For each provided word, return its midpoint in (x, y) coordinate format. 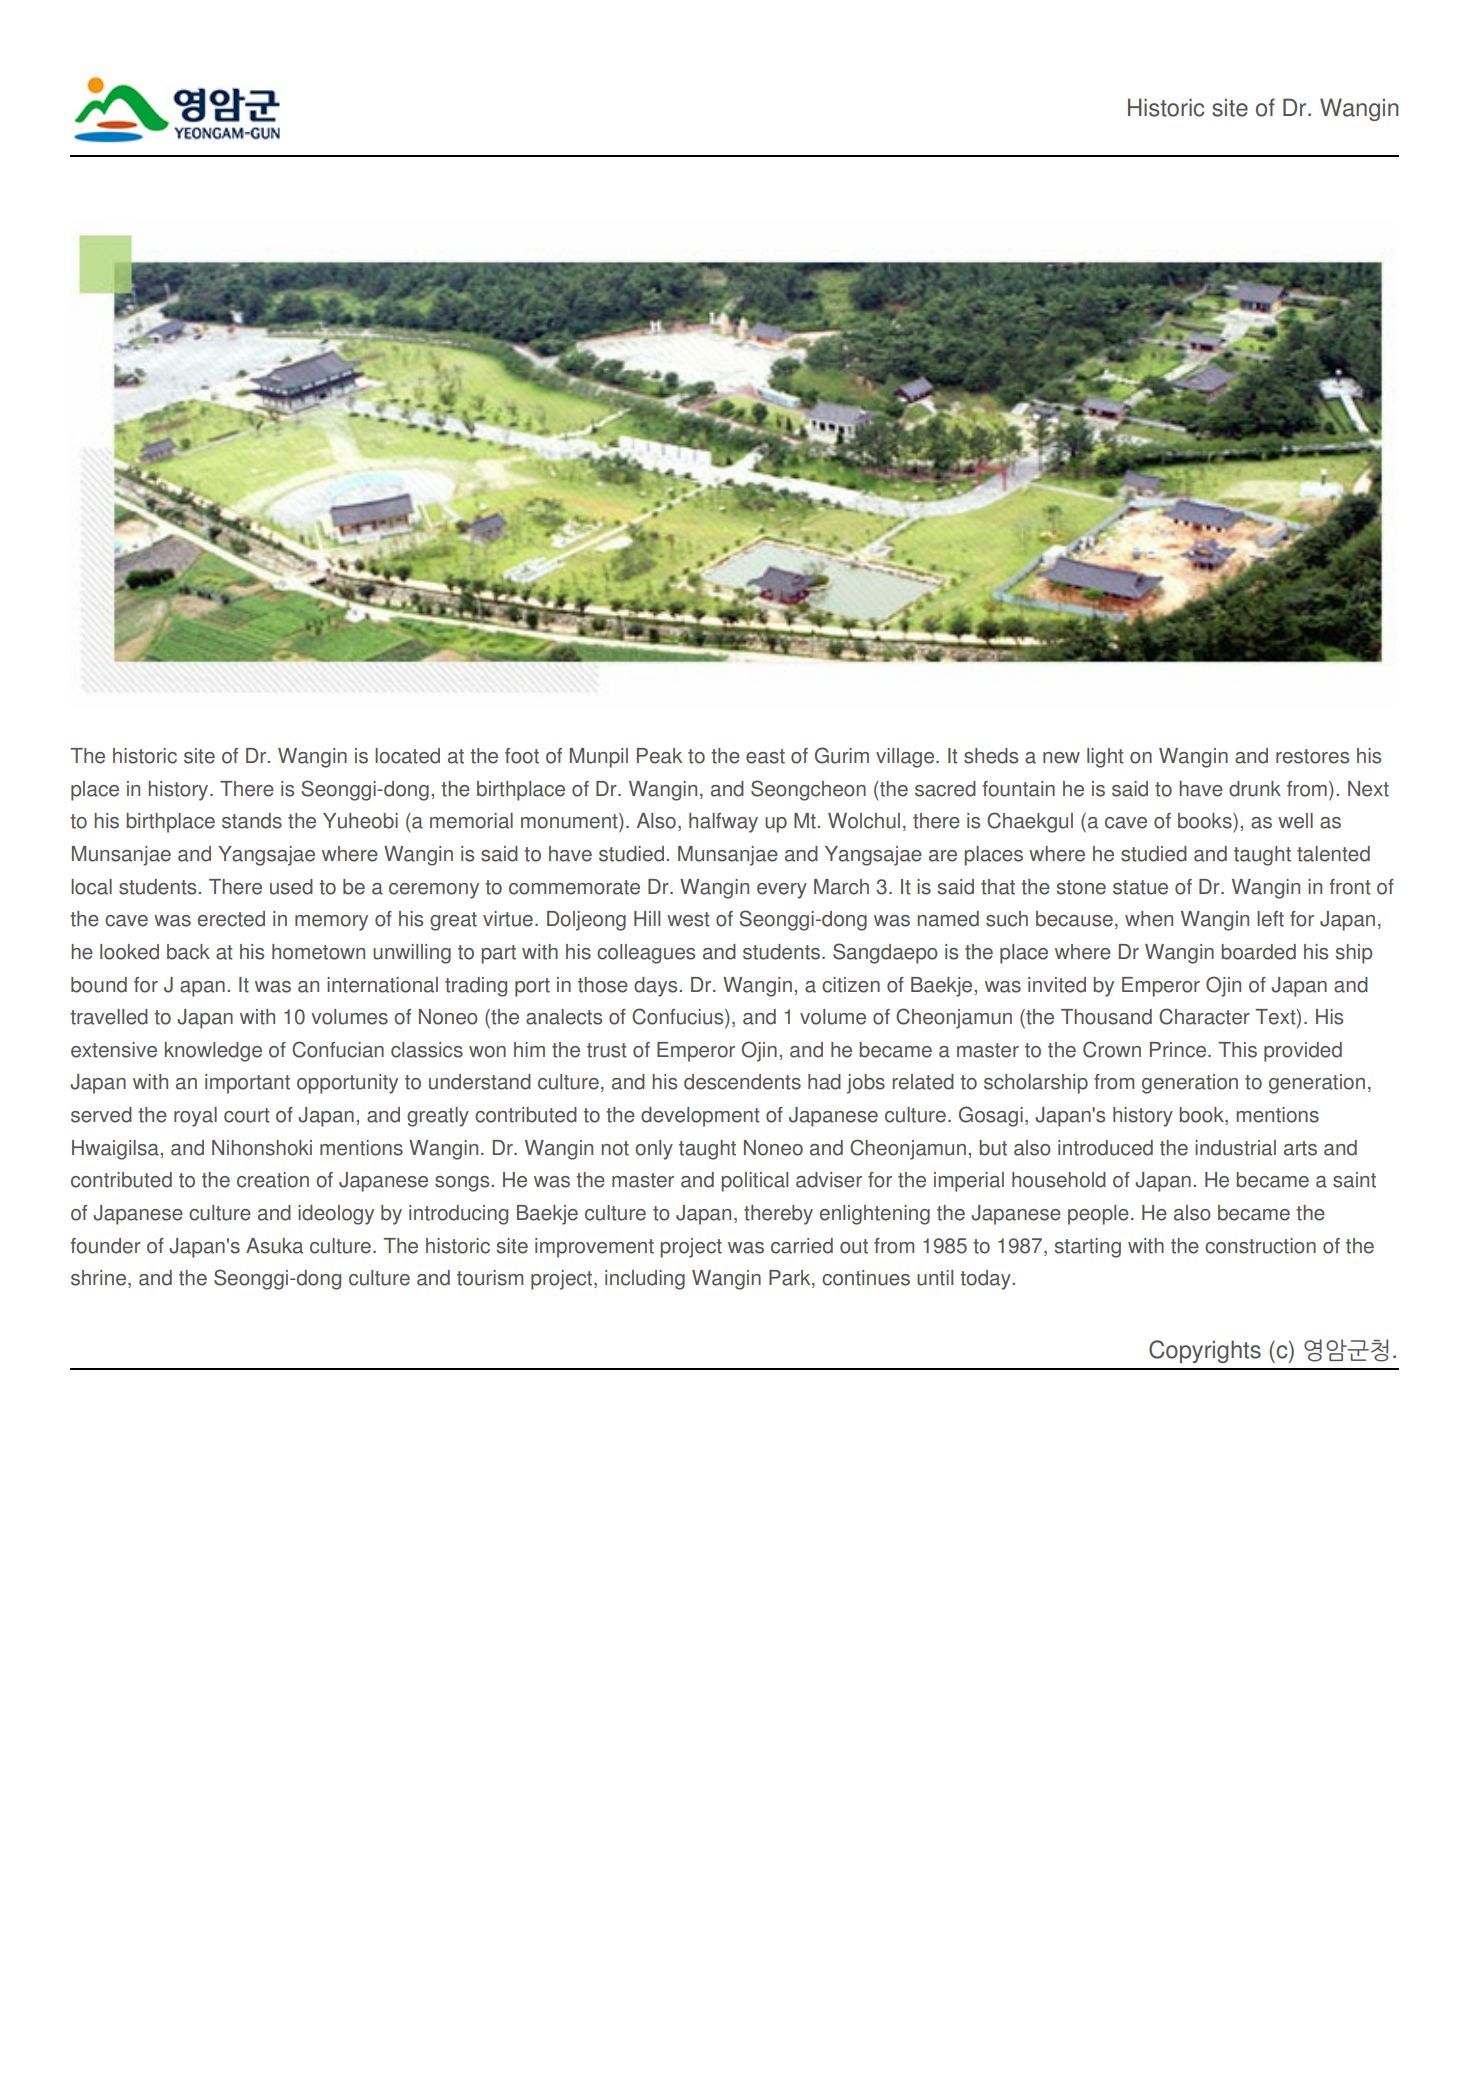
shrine (98, 1278)
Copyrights (1205, 1351)
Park (791, 1279)
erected (231, 919)
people (1098, 1215)
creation (273, 1180)
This (1237, 1050)
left (1270, 919)
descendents (742, 1082)
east (765, 756)
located (407, 756)
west (688, 919)
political (755, 1182)
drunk (1255, 789)
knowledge (213, 1052)
